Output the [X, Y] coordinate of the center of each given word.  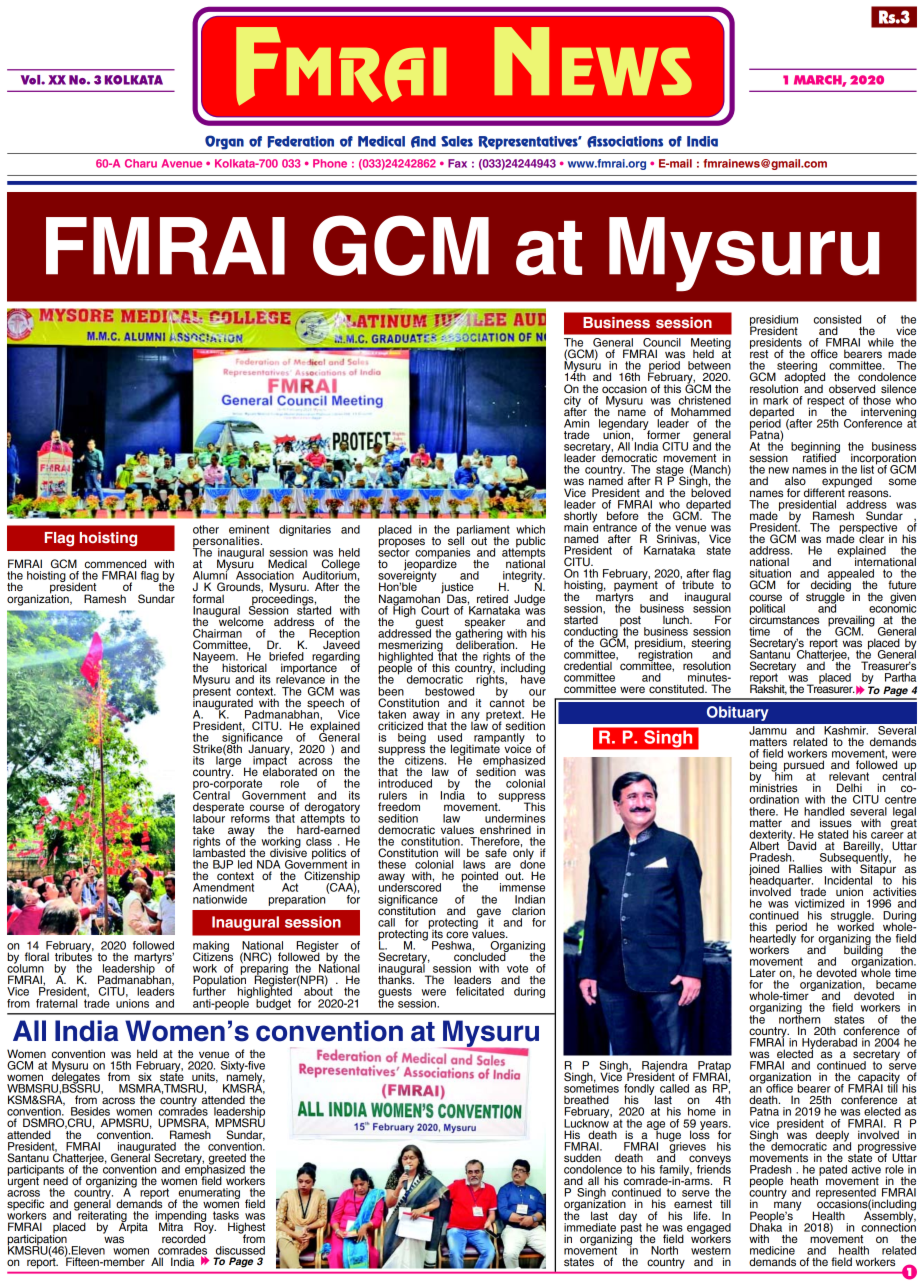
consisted [837, 319]
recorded [183, 1238]
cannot [507, 702]
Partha [900, 677]
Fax [457, 163]
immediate [590, 1227]
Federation [301, 142]
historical [244, 667]
